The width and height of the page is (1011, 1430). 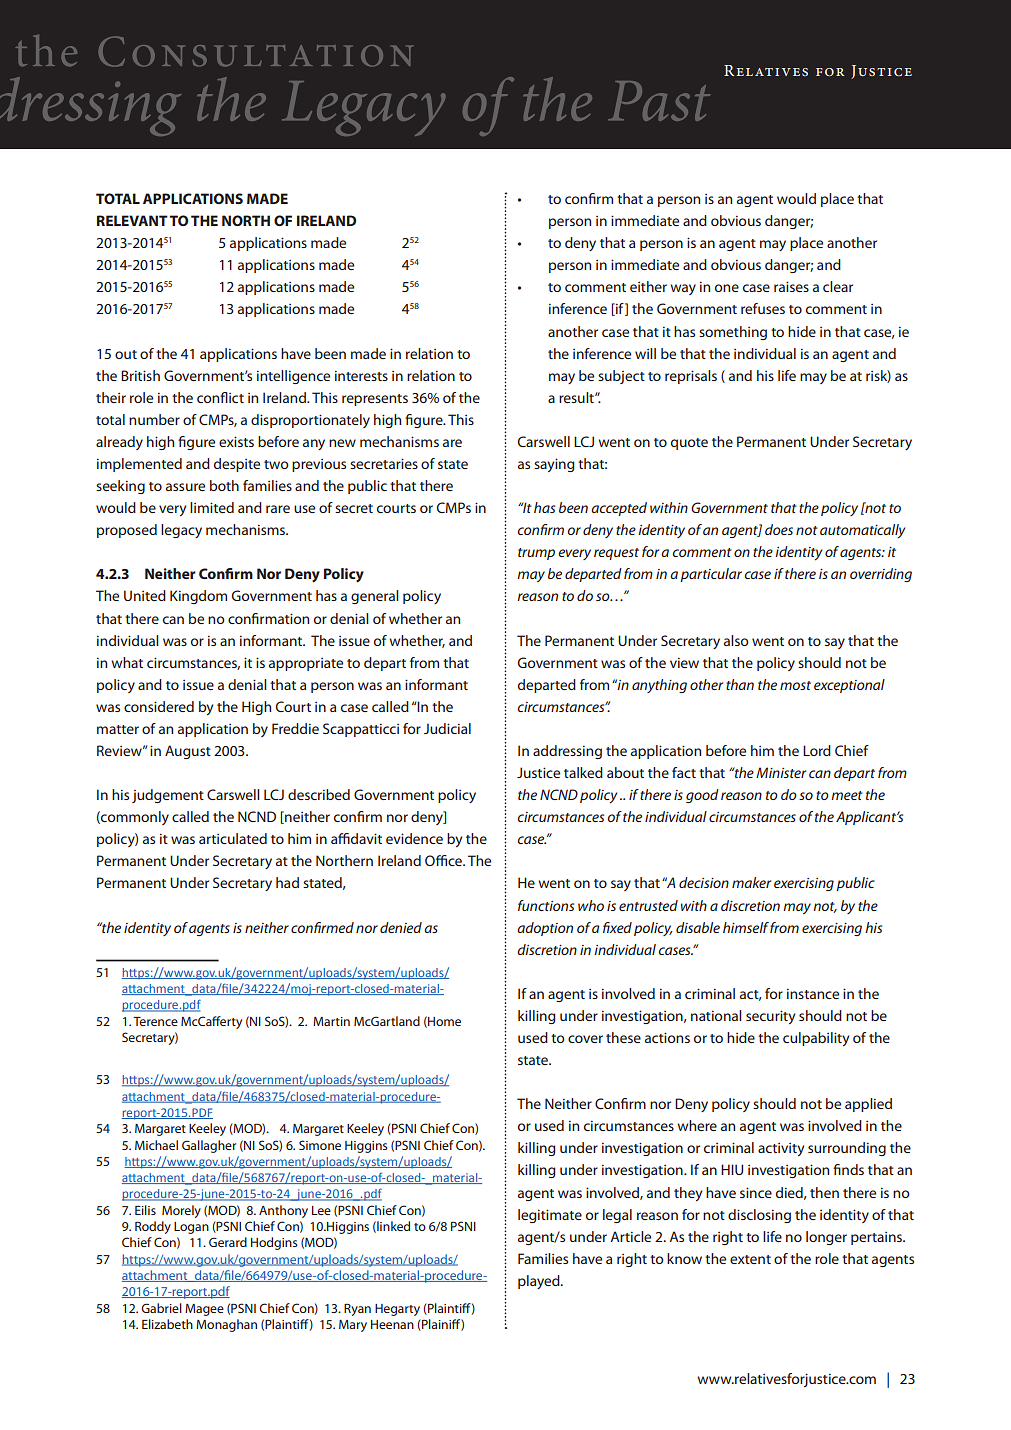 I want to click on way, so click(x=683, y=289).
